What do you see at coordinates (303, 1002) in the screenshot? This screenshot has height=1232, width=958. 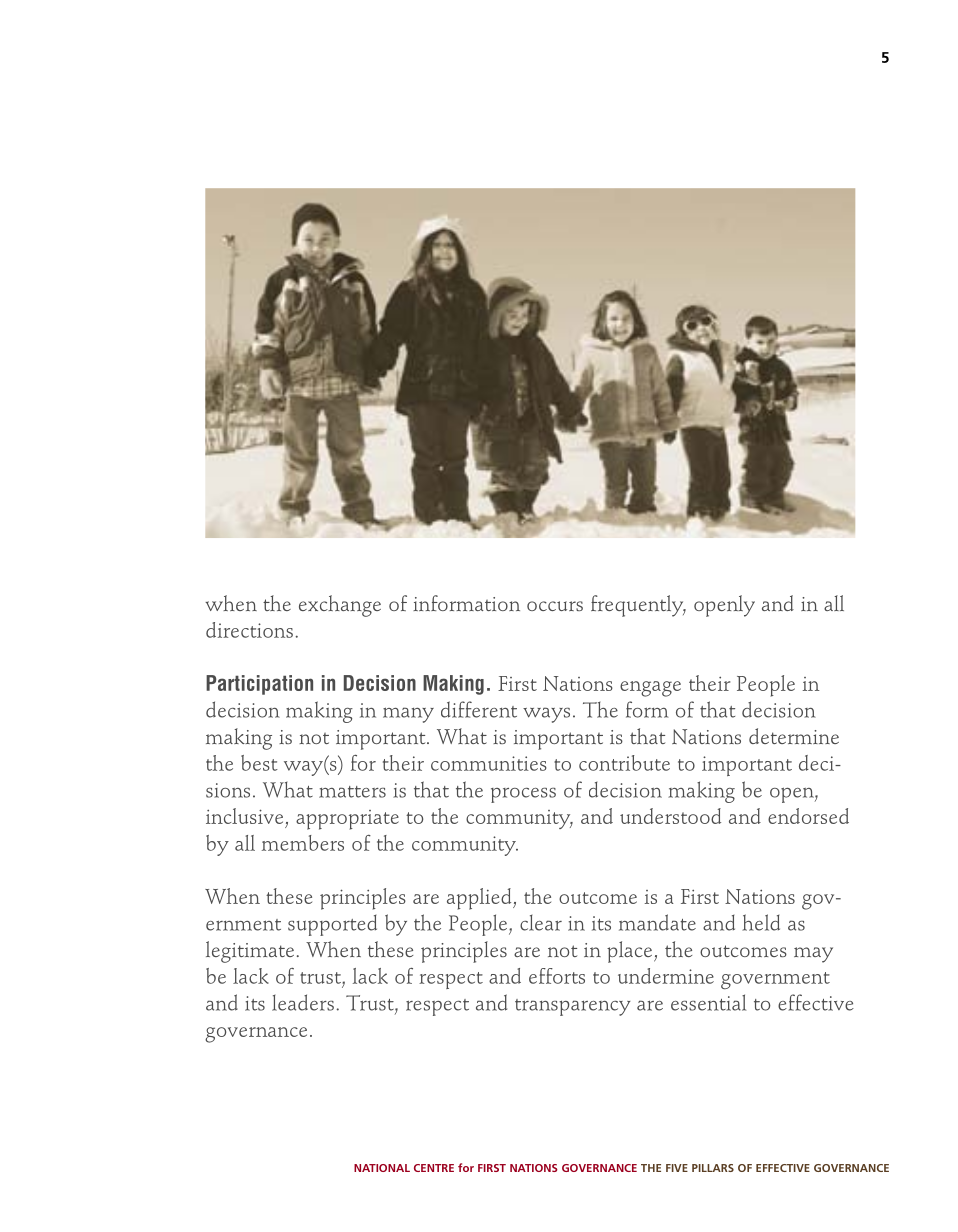 I see `leaders` at bounding box center [303, 1002].
